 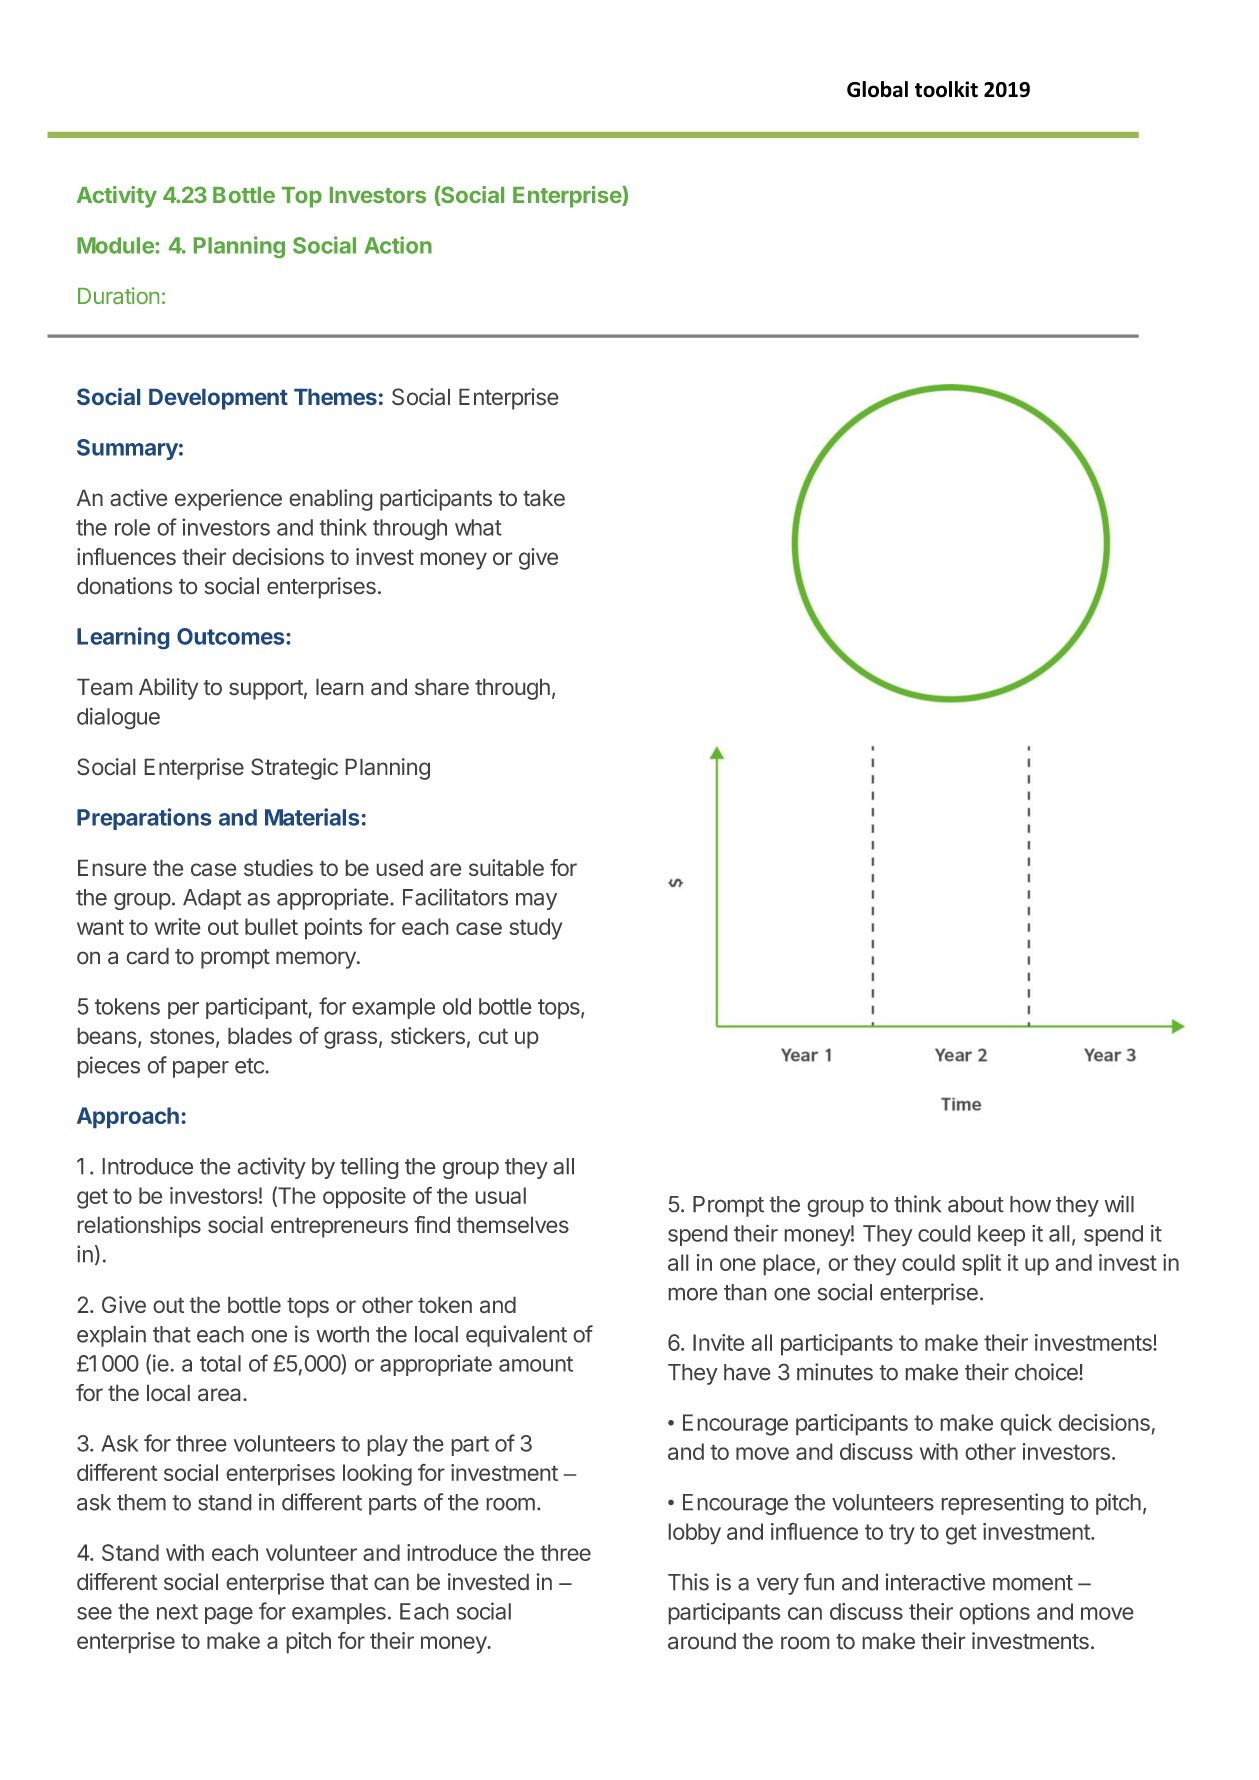 What do you see at coordinates (946, 89) in the screenshot?
I see `toolkit` at bounding box center [946, 89].
